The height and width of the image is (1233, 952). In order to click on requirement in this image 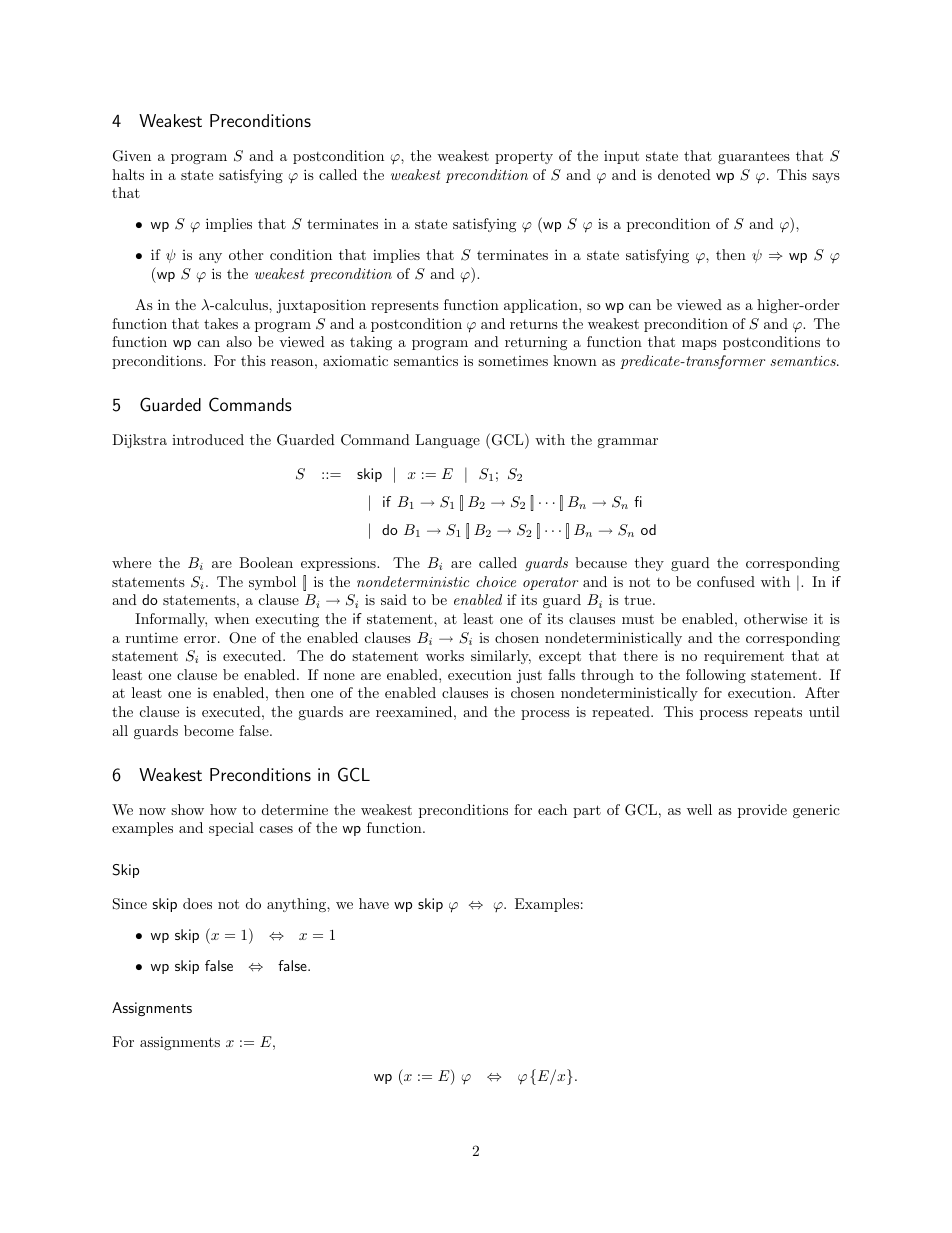, I will do `click(744, 657)`.
